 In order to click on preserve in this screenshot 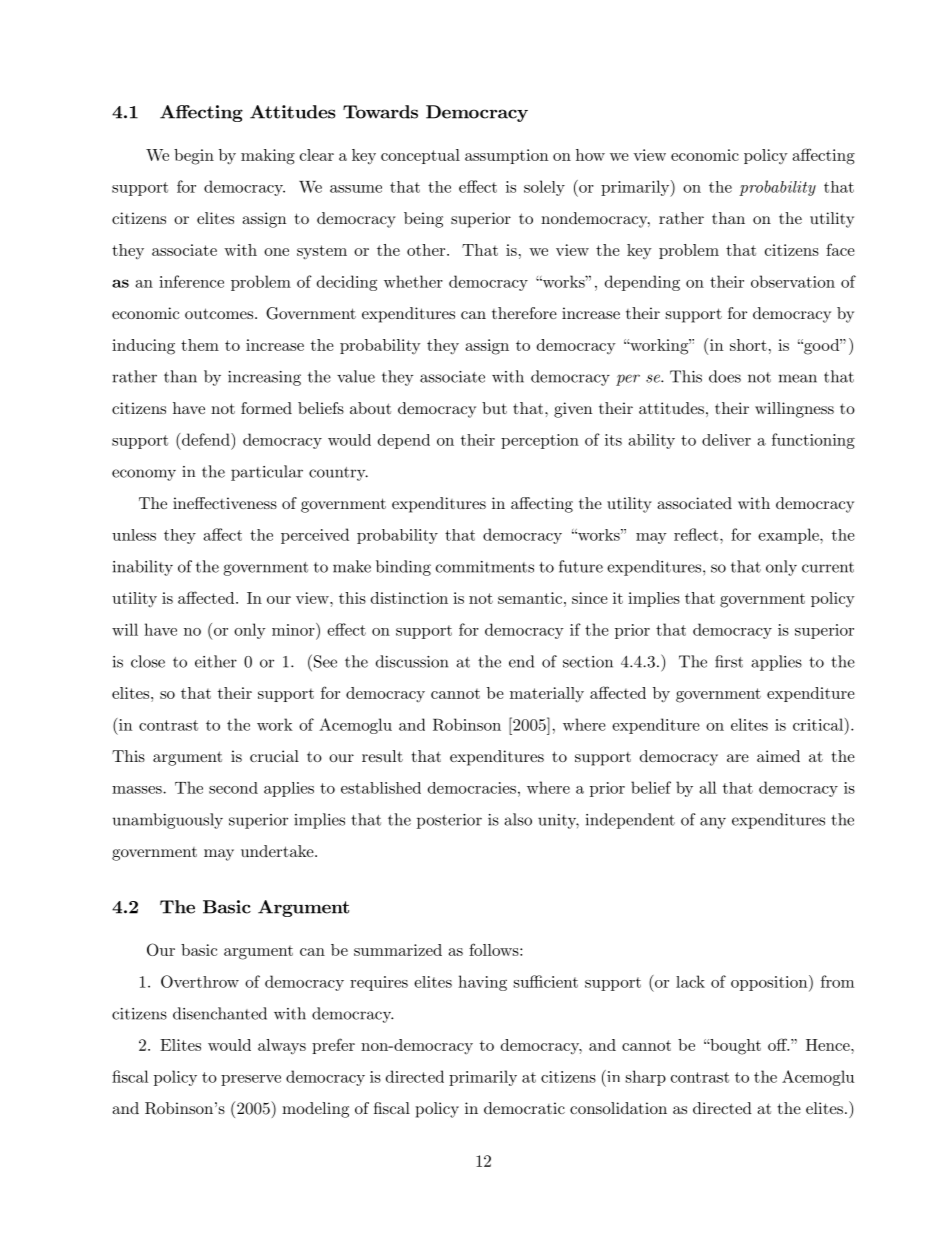, I will do `click(251, 1080)`.
